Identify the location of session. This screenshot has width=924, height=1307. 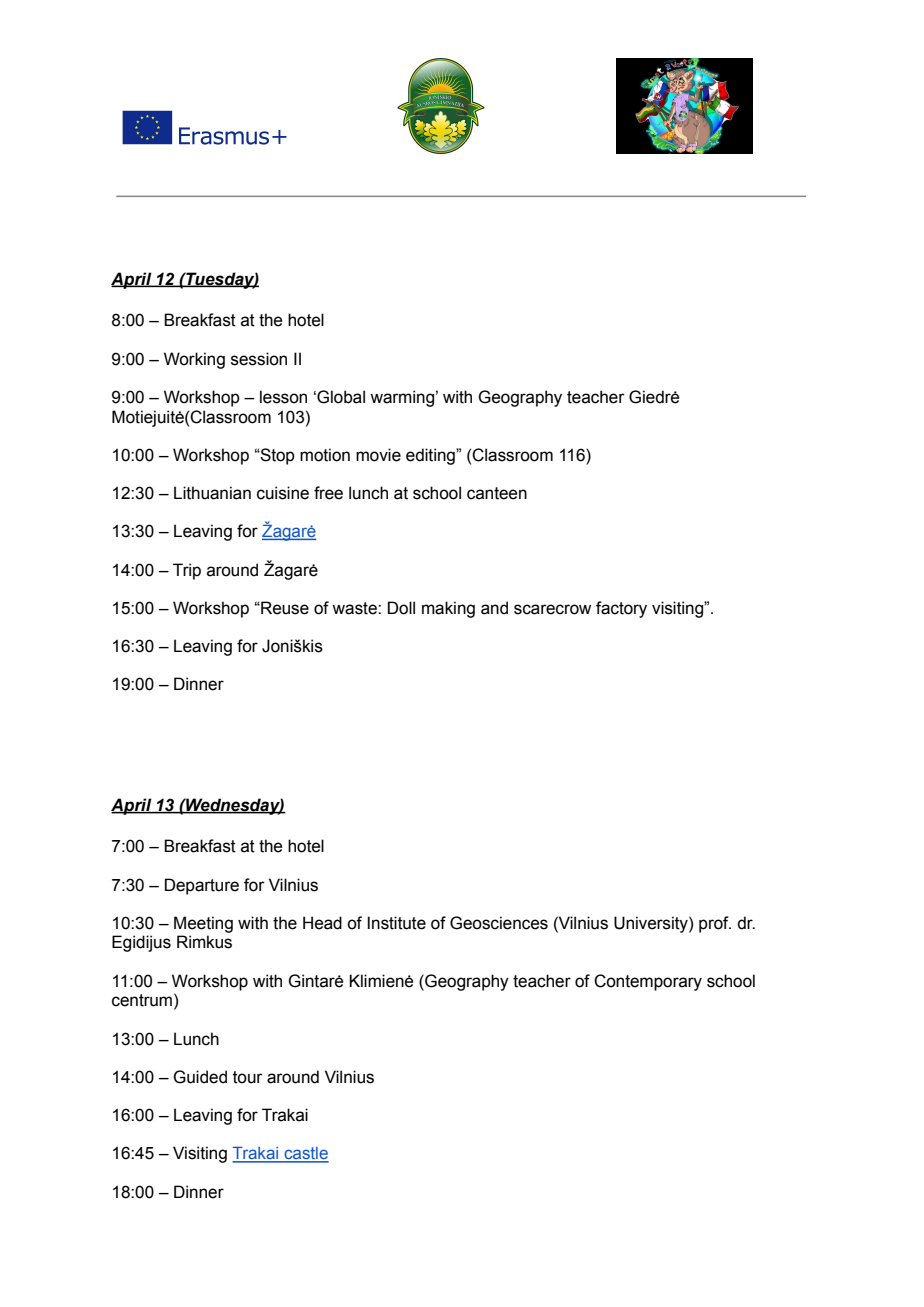
(259, 359).
